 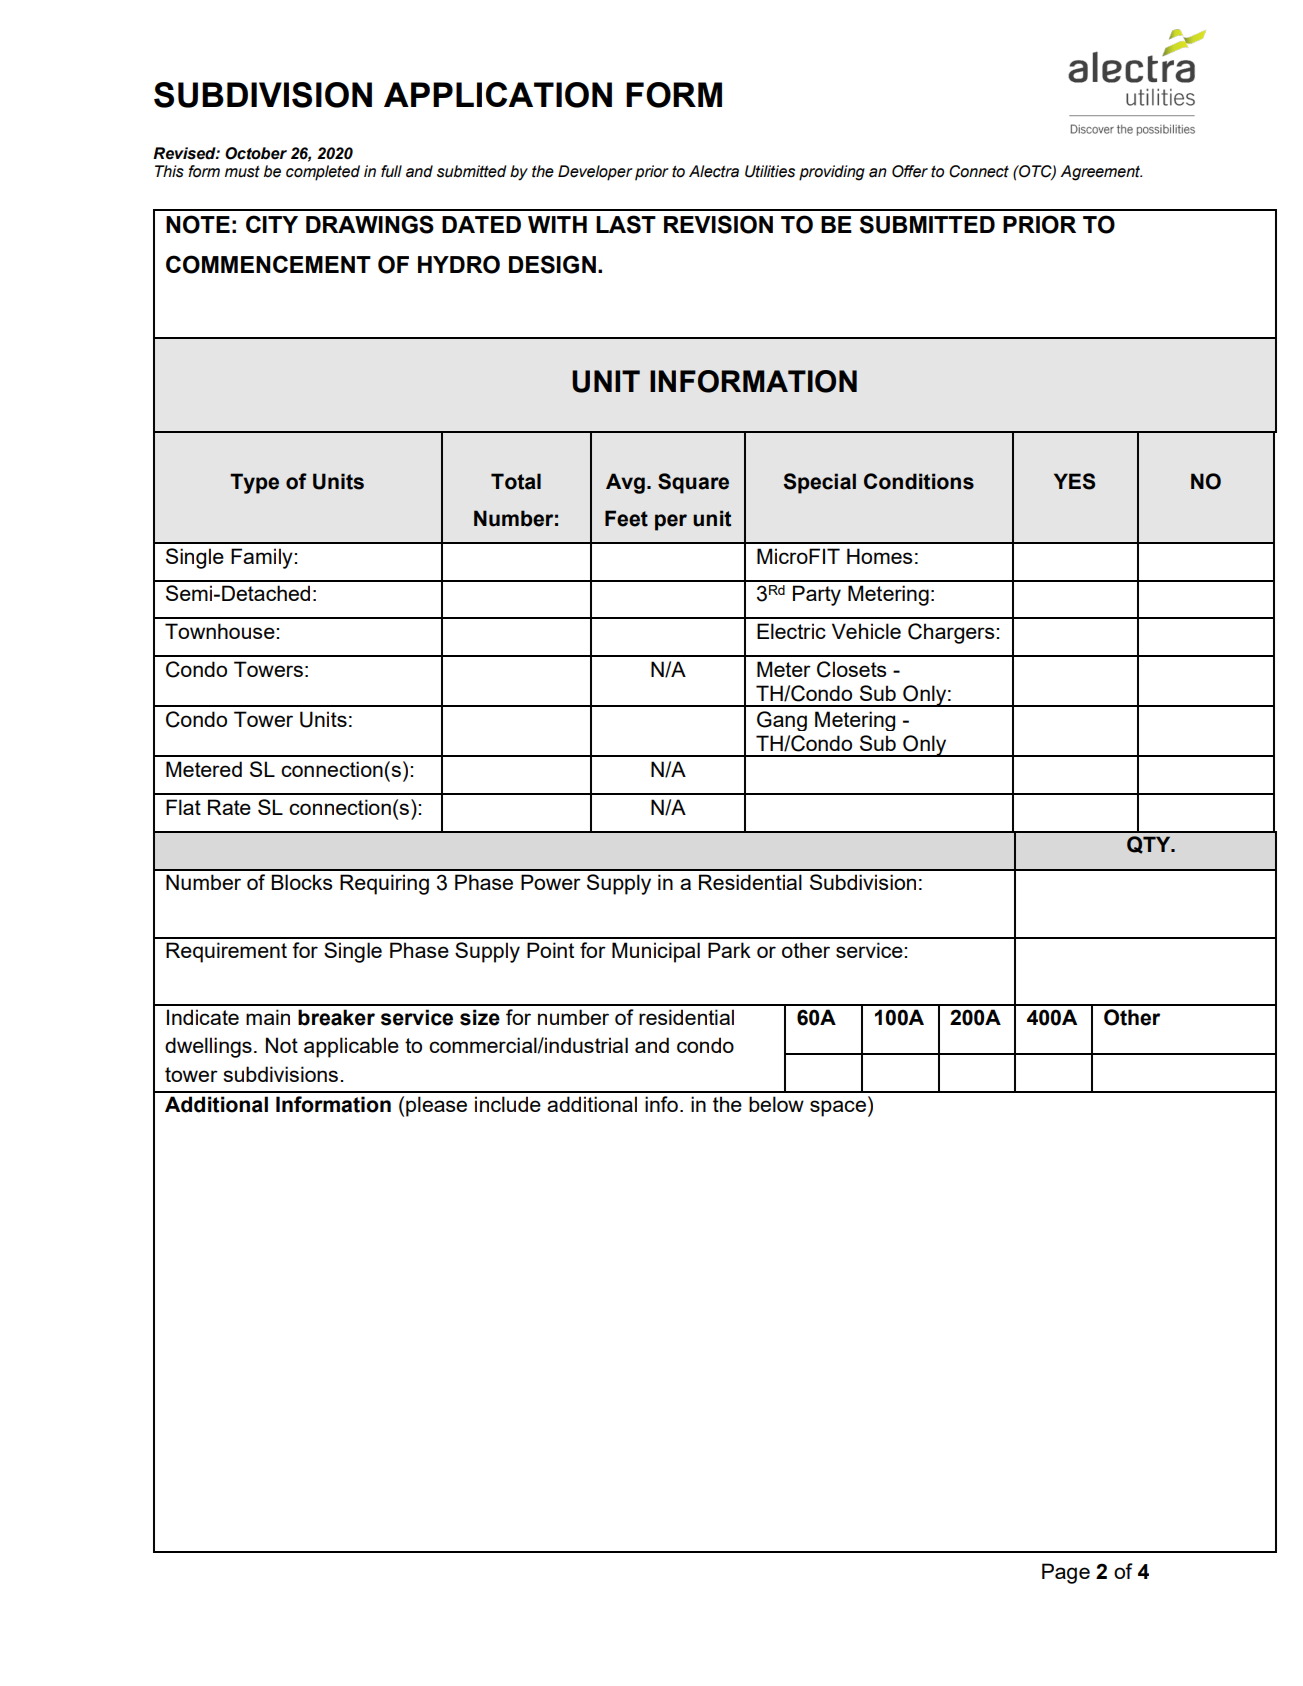 I want to click on below, so click(x=776, y=1104).
